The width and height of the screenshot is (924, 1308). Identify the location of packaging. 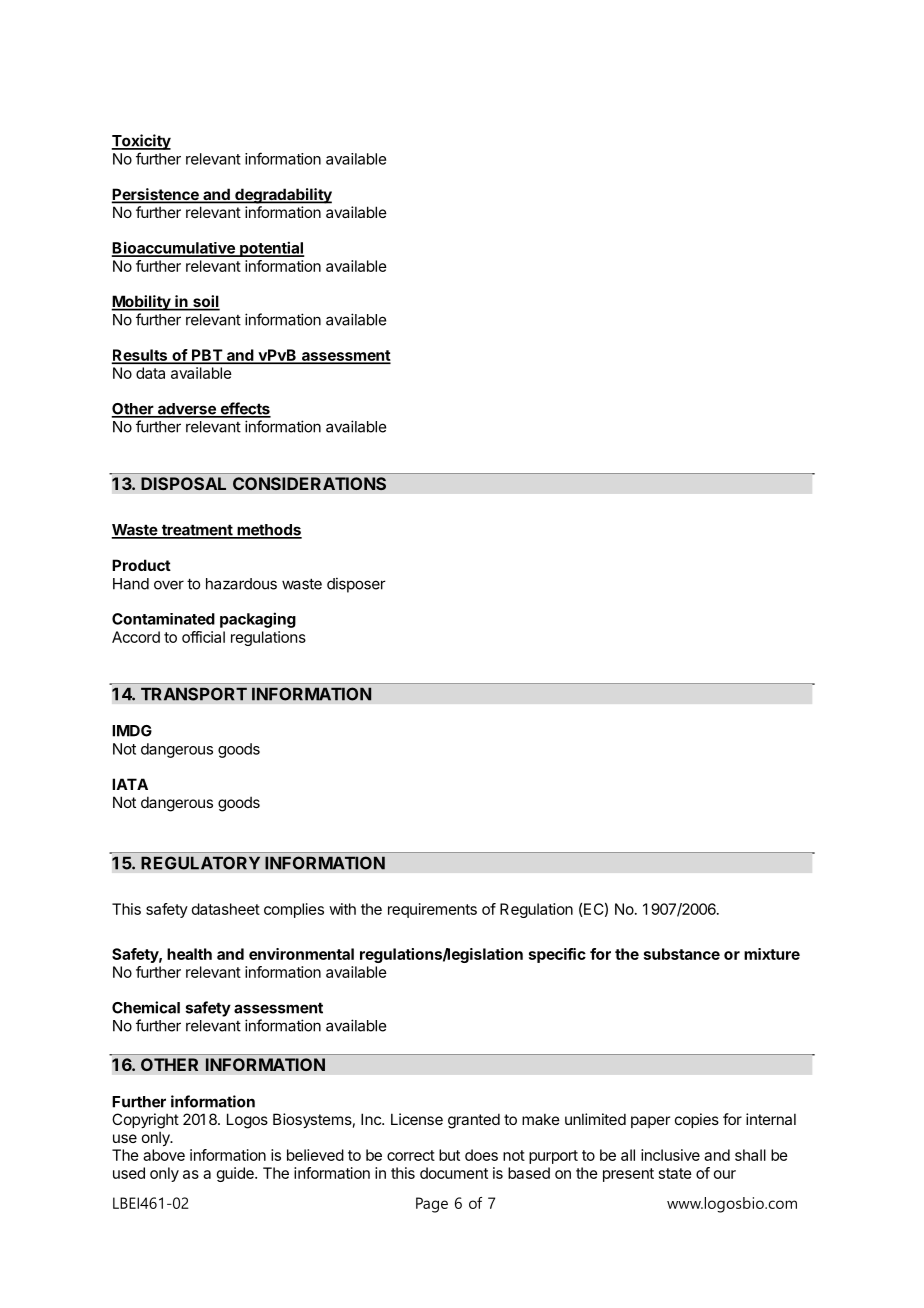
(258, 620).
